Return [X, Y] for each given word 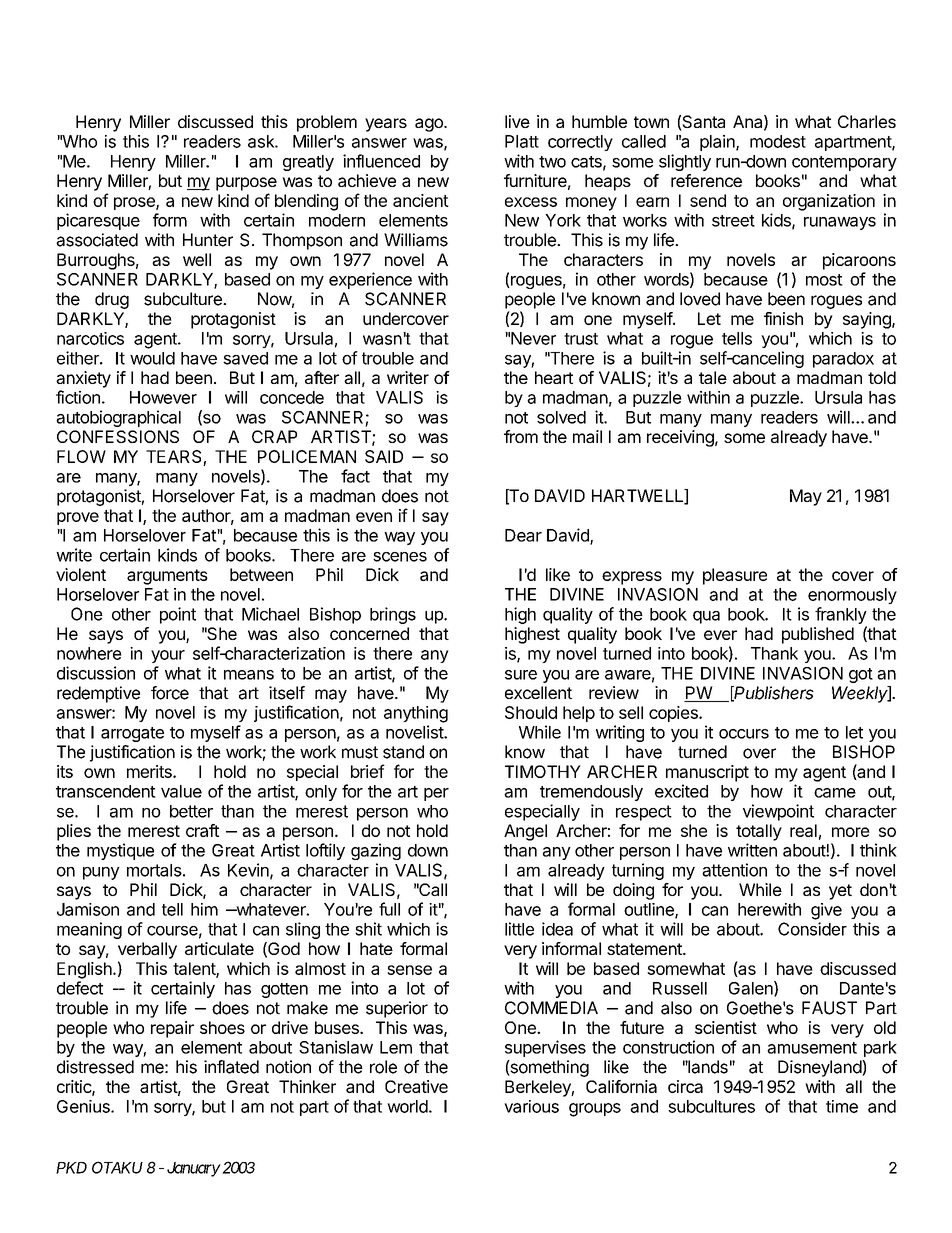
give [826, 911]
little [519, 929]
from [521, 436]
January [194, 1169]
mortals [154, 870]
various [531, 1106]
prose [135, 203]
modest [778, 141]
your [168, 656]
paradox [843, 360]
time [842, 1106]
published [818, 635]
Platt [522, 141]
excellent [538, 692]
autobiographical [118, 418]
